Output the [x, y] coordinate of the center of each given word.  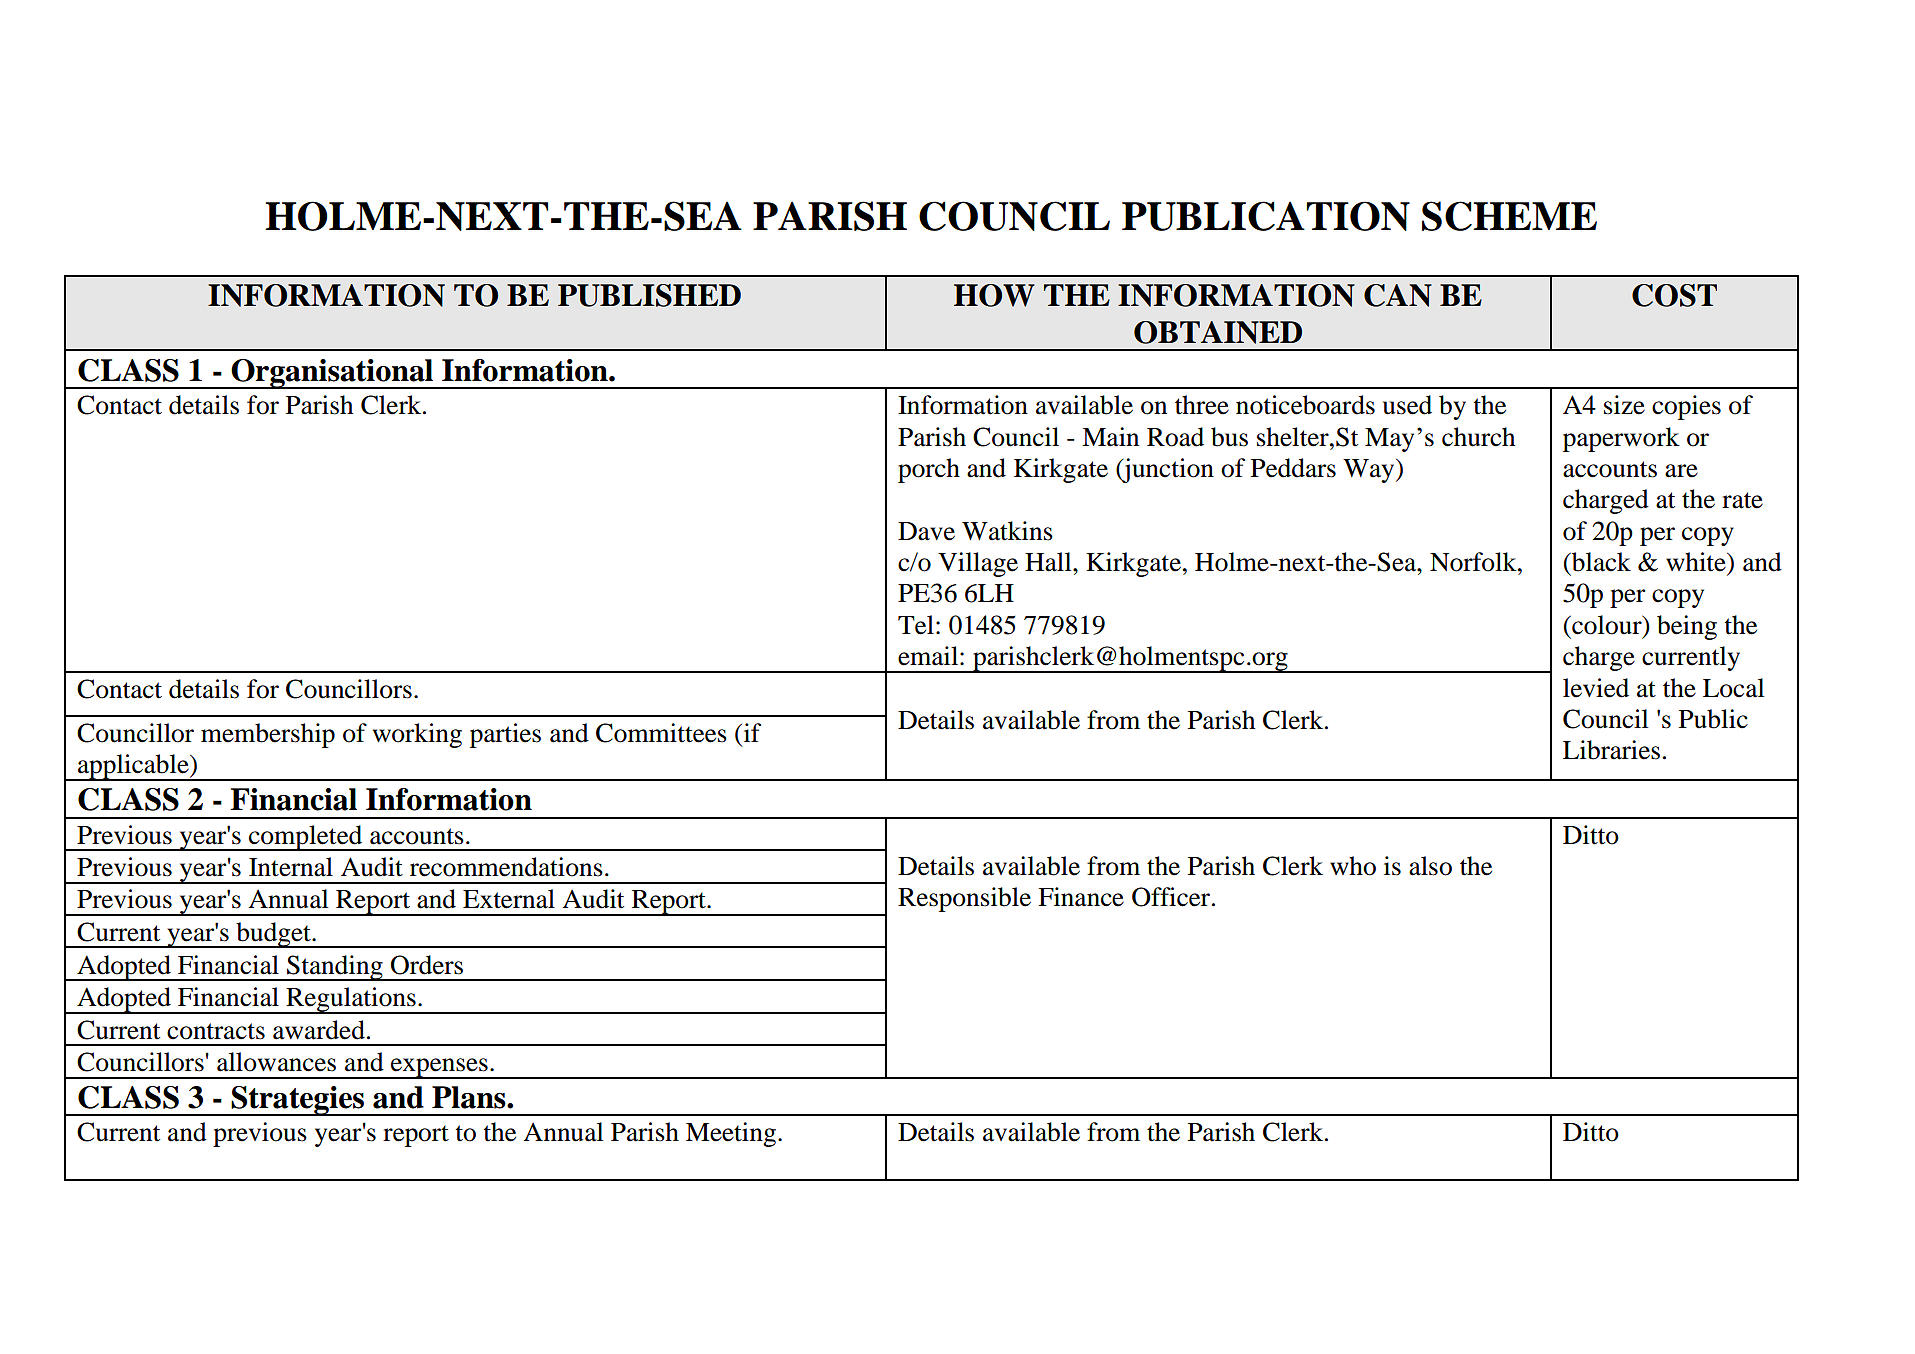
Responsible [964, 899]
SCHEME [1509, 216]
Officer [1172, 897]
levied [1596, 688]
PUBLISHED [649, 295]
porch [929, 470]
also [1430, 866]
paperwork [1621, 439]
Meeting [732, 1134]
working [417, 735]
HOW [994, 295]
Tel [916, 625]
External [509, 899]
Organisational [332, 374]
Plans [470, 1097]
